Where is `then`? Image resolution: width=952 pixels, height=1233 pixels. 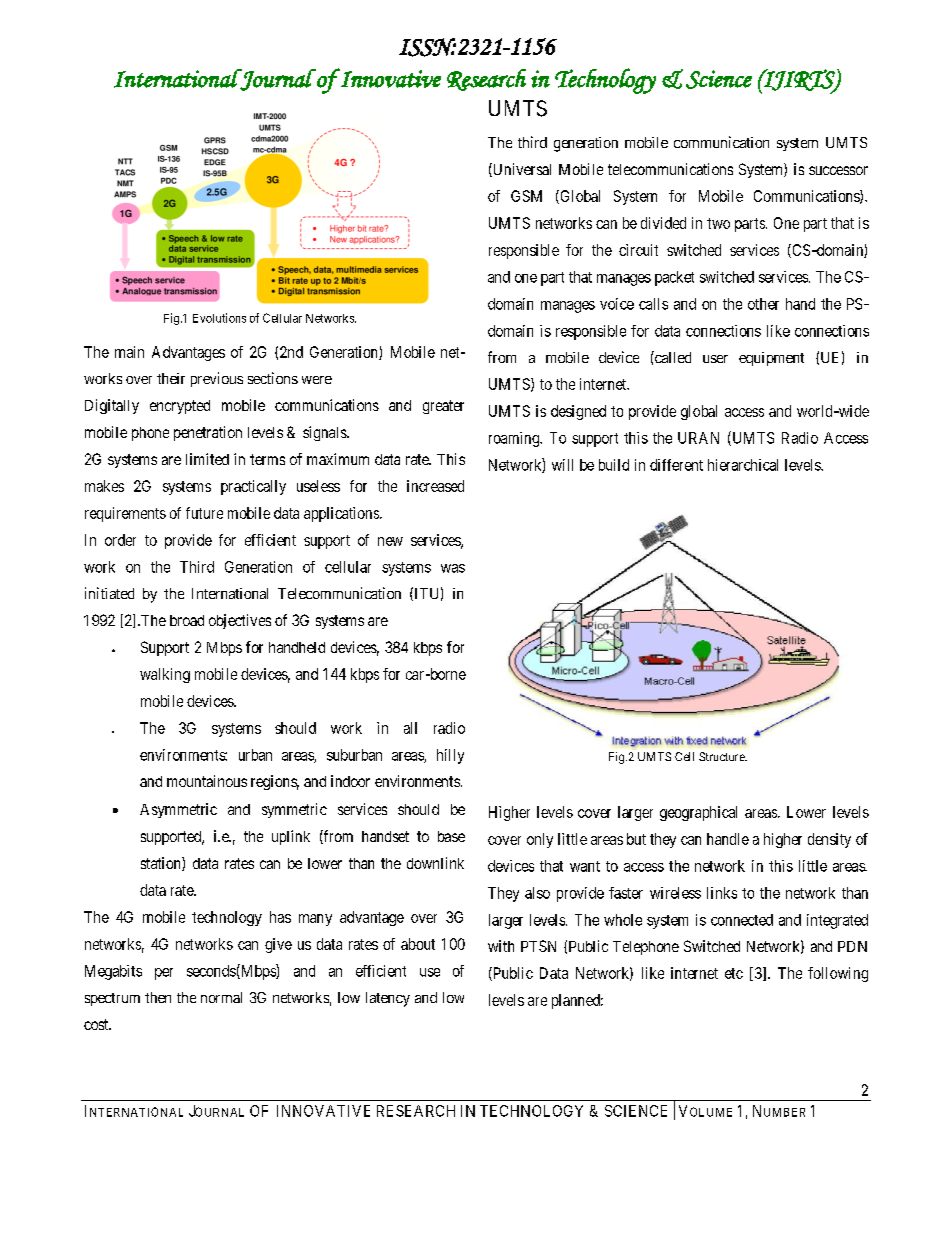 then is located at coordinates (158, 997).
